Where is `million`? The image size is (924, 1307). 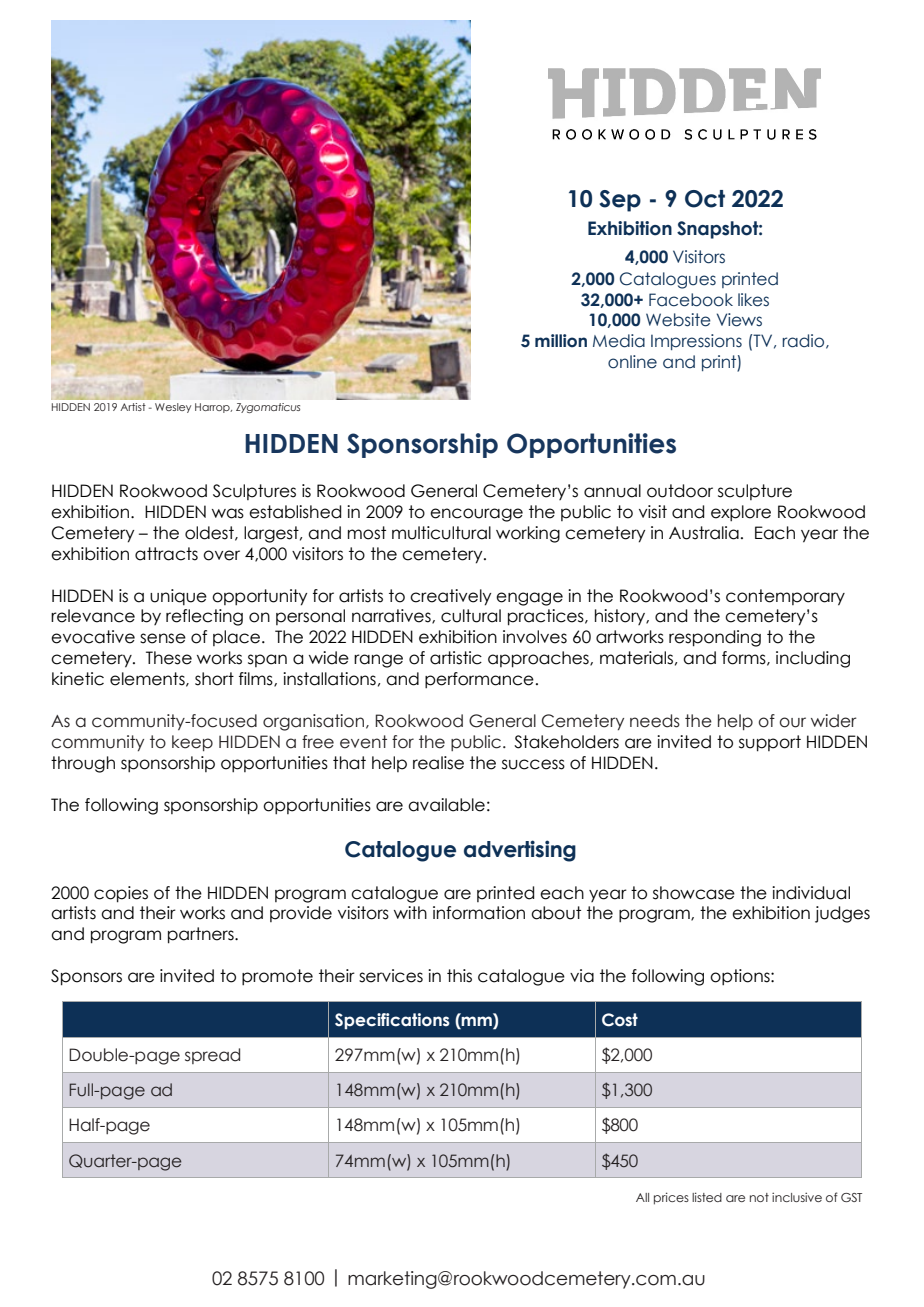
million is located at coordinates (561, 341).
